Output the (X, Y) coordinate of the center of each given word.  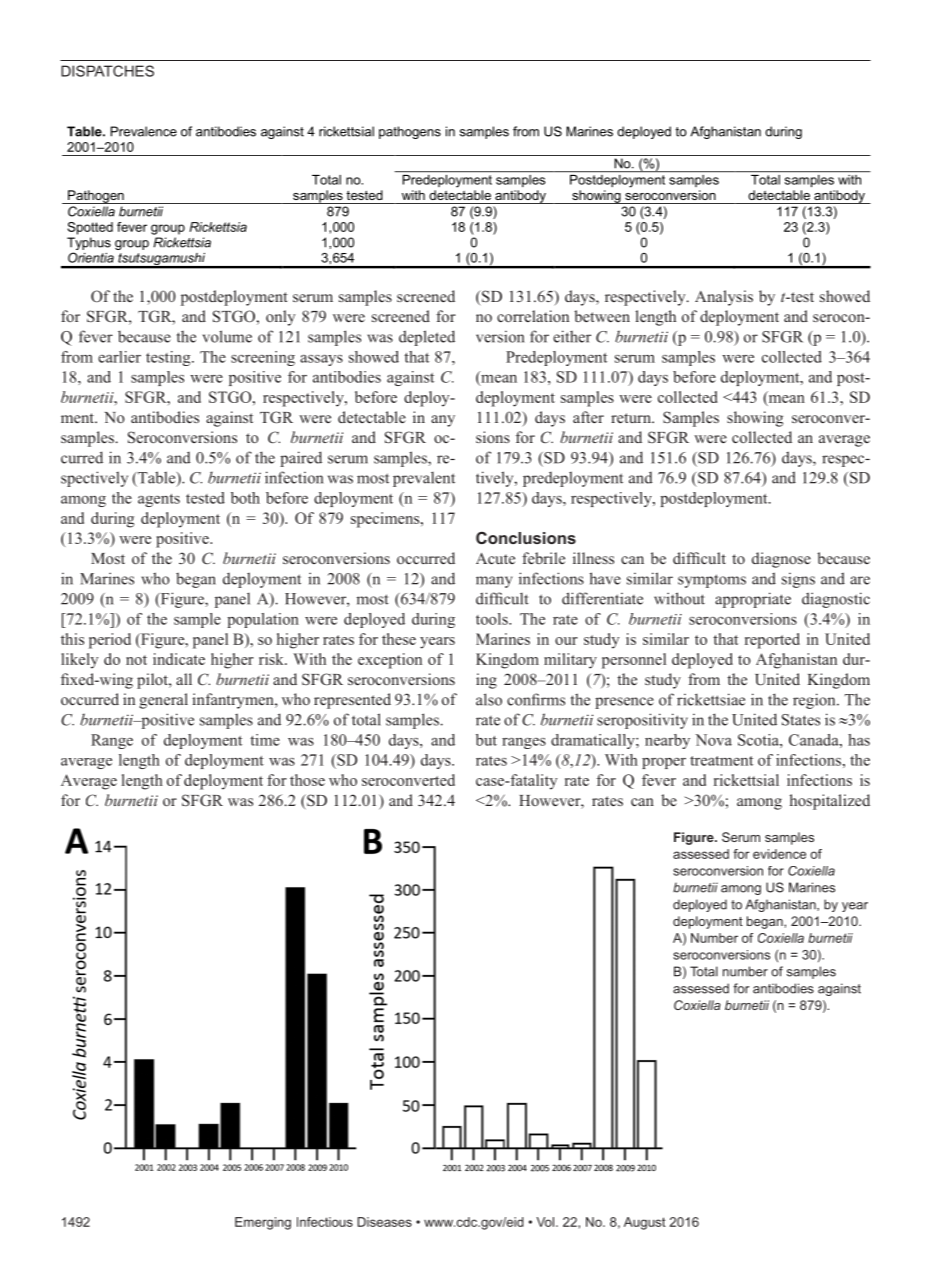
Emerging (263, 1223)
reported (772, 641)
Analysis (724, 298)
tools (493, 619)
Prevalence (143, 131)
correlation (533, 316)
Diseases (384, 1222)
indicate (179, 659)
